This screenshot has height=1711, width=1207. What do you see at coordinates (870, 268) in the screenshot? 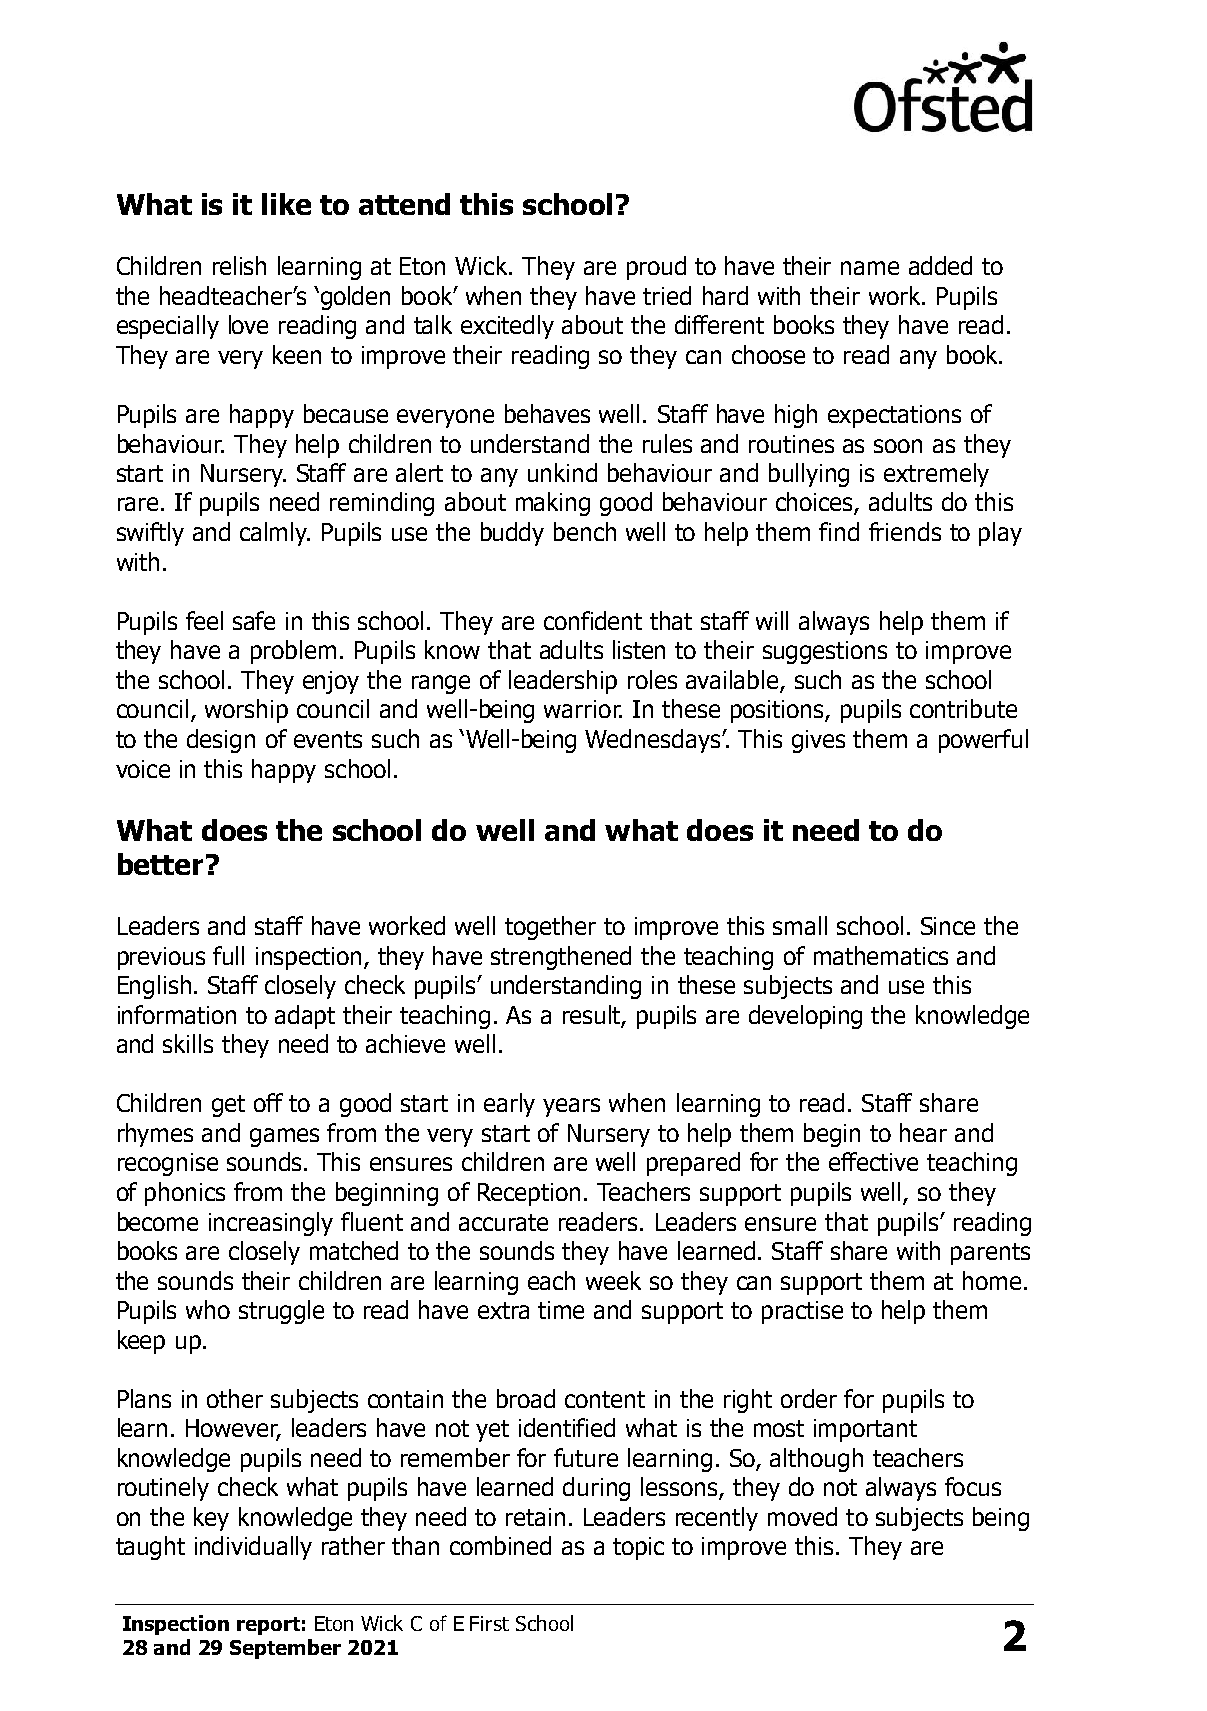
I see `name` at bounding box center [870, 268].
